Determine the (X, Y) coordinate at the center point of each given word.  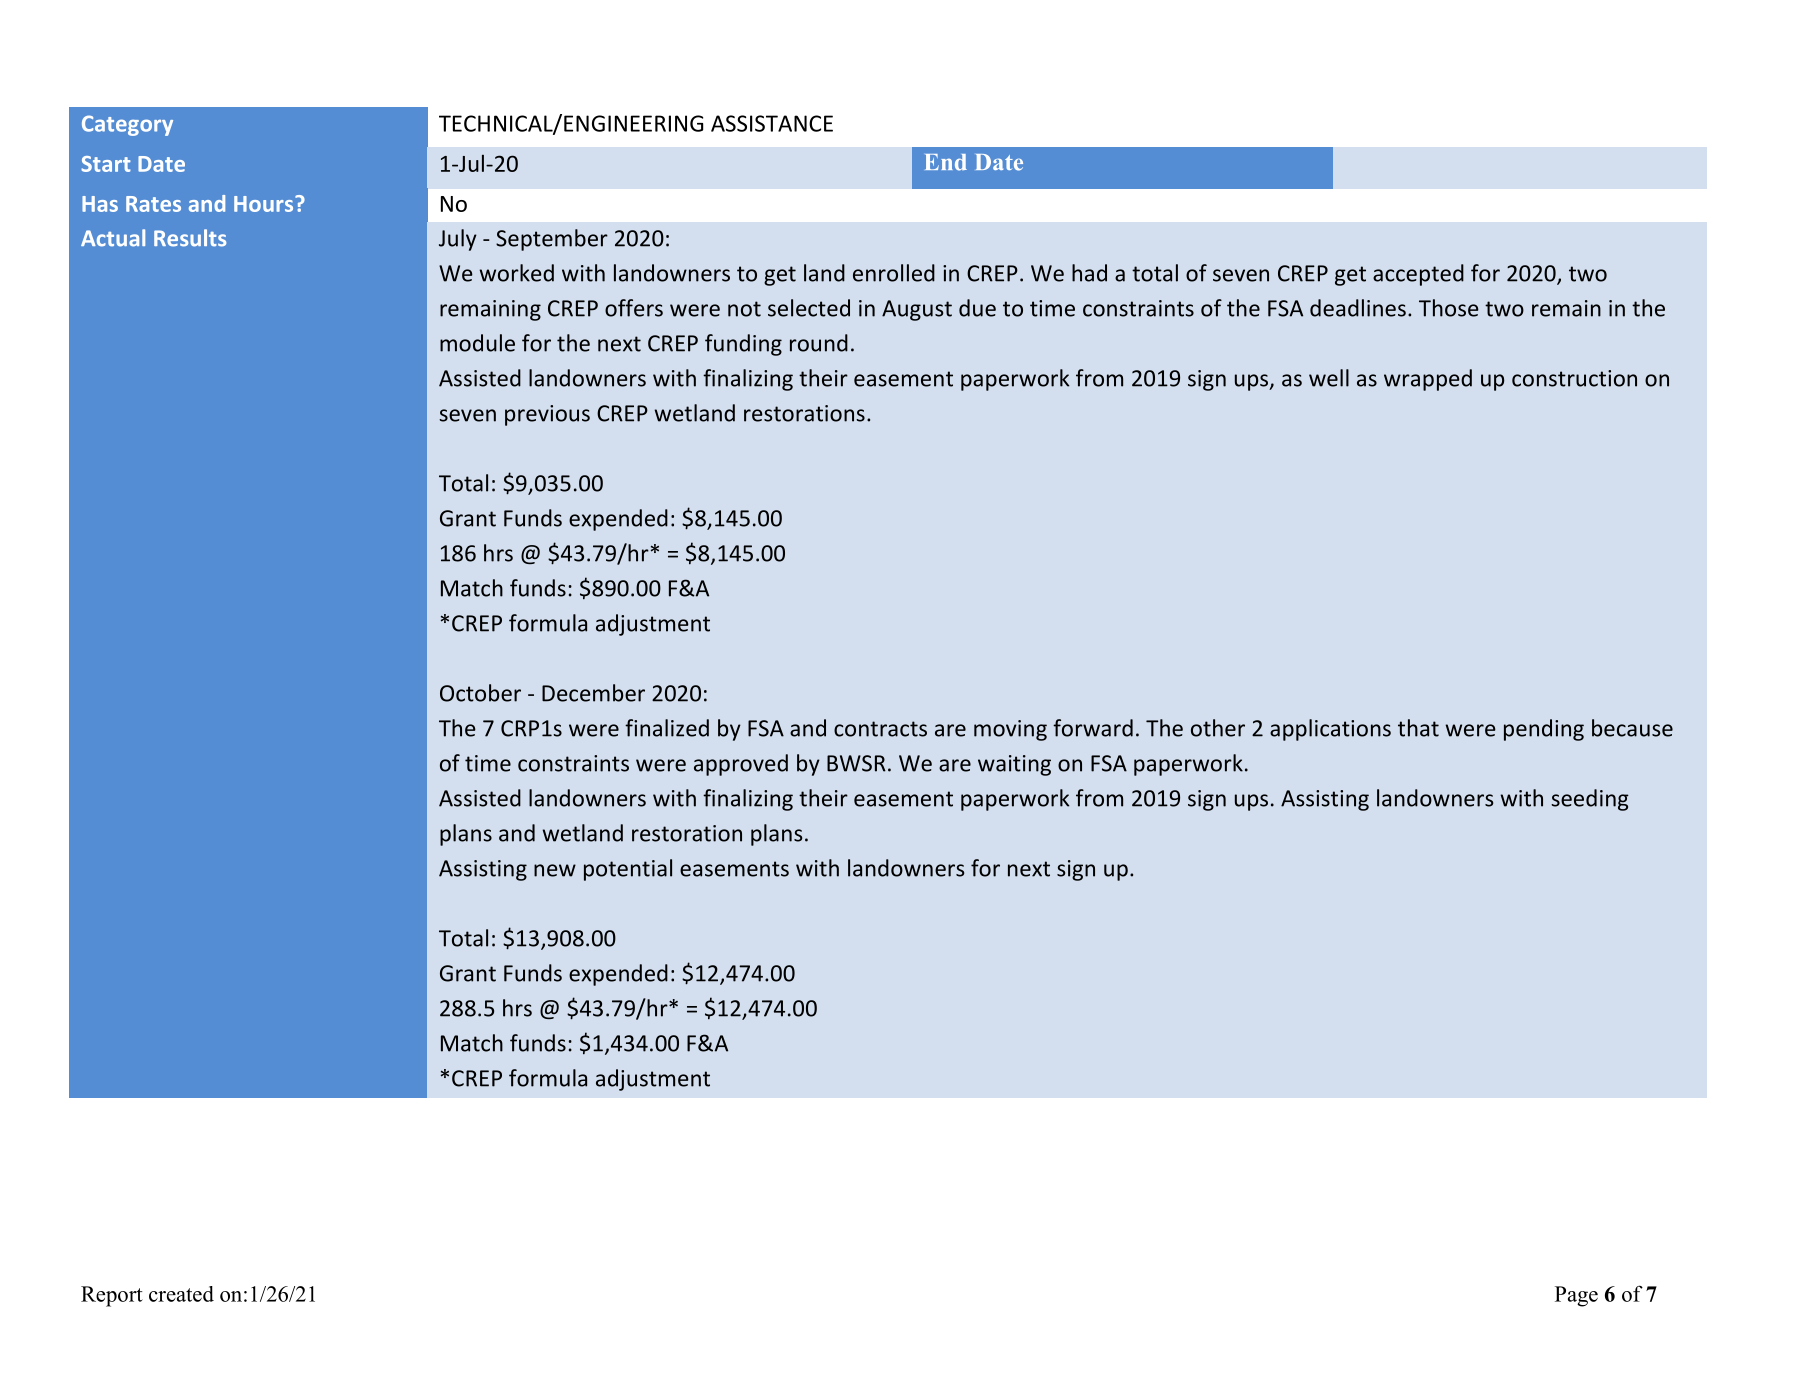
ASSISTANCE (772, 123)
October (480, 693)
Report (112, 1296)
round (819, 343)
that (1418, 728)
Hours (265, 204)
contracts (880, 729)
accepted (1418, 275)
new (555, 870)
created (181, 1294)
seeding (1590, 800)
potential (628, 870)
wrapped (1428, 380)
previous (547, 415)
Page (1576, 1296)
